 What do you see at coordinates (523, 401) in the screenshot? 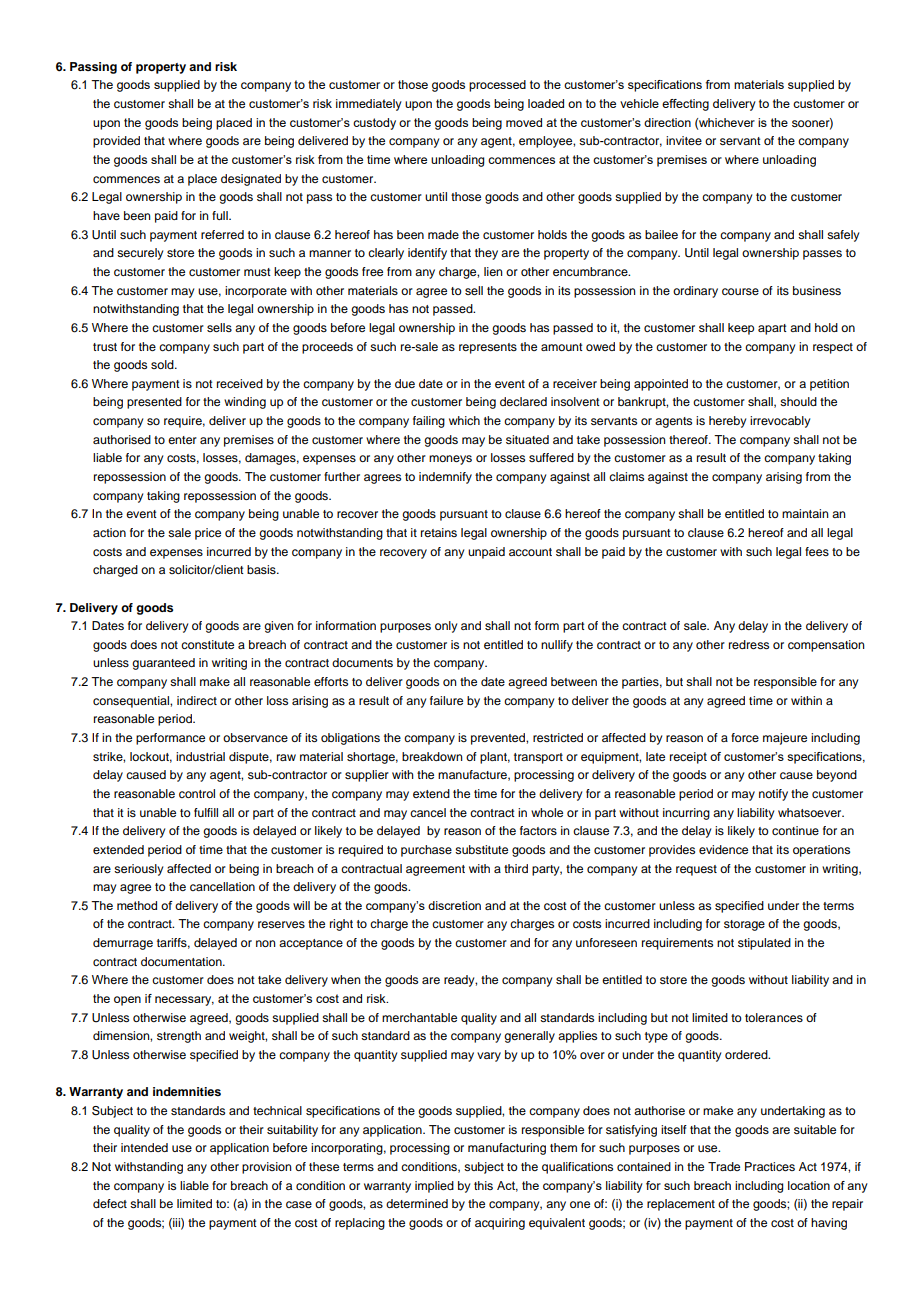
I see `declared` at bounding box center [523, 401].
